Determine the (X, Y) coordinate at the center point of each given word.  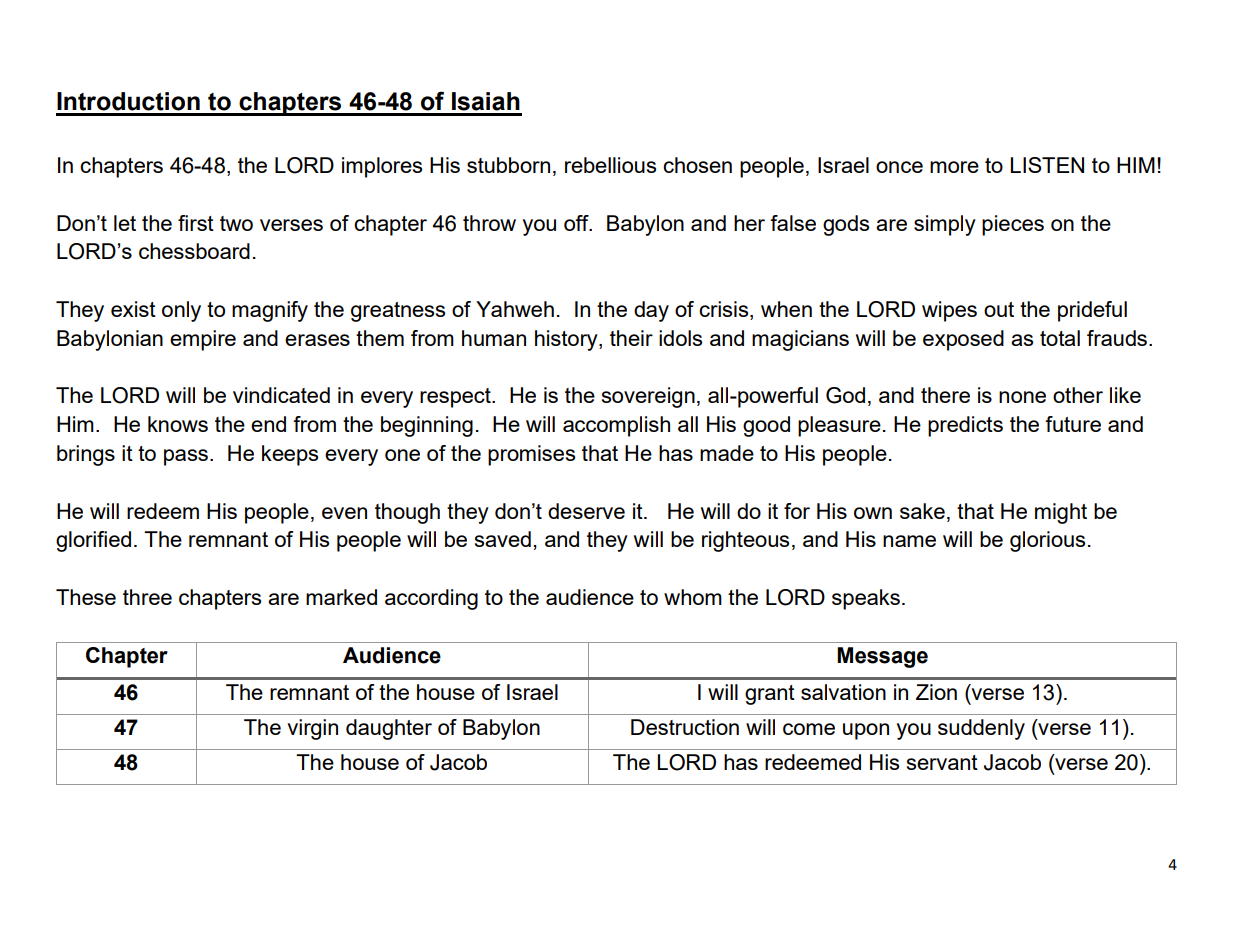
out (999, 309)
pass (186, 457)
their (631, 338)
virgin (312, 729)
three (147, 597)
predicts (965, 426)
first (196, 223)
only (181, 311)
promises (531, 455)
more (954, 167)
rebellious (610, 165)
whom (693, 597)
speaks (866, 599)
